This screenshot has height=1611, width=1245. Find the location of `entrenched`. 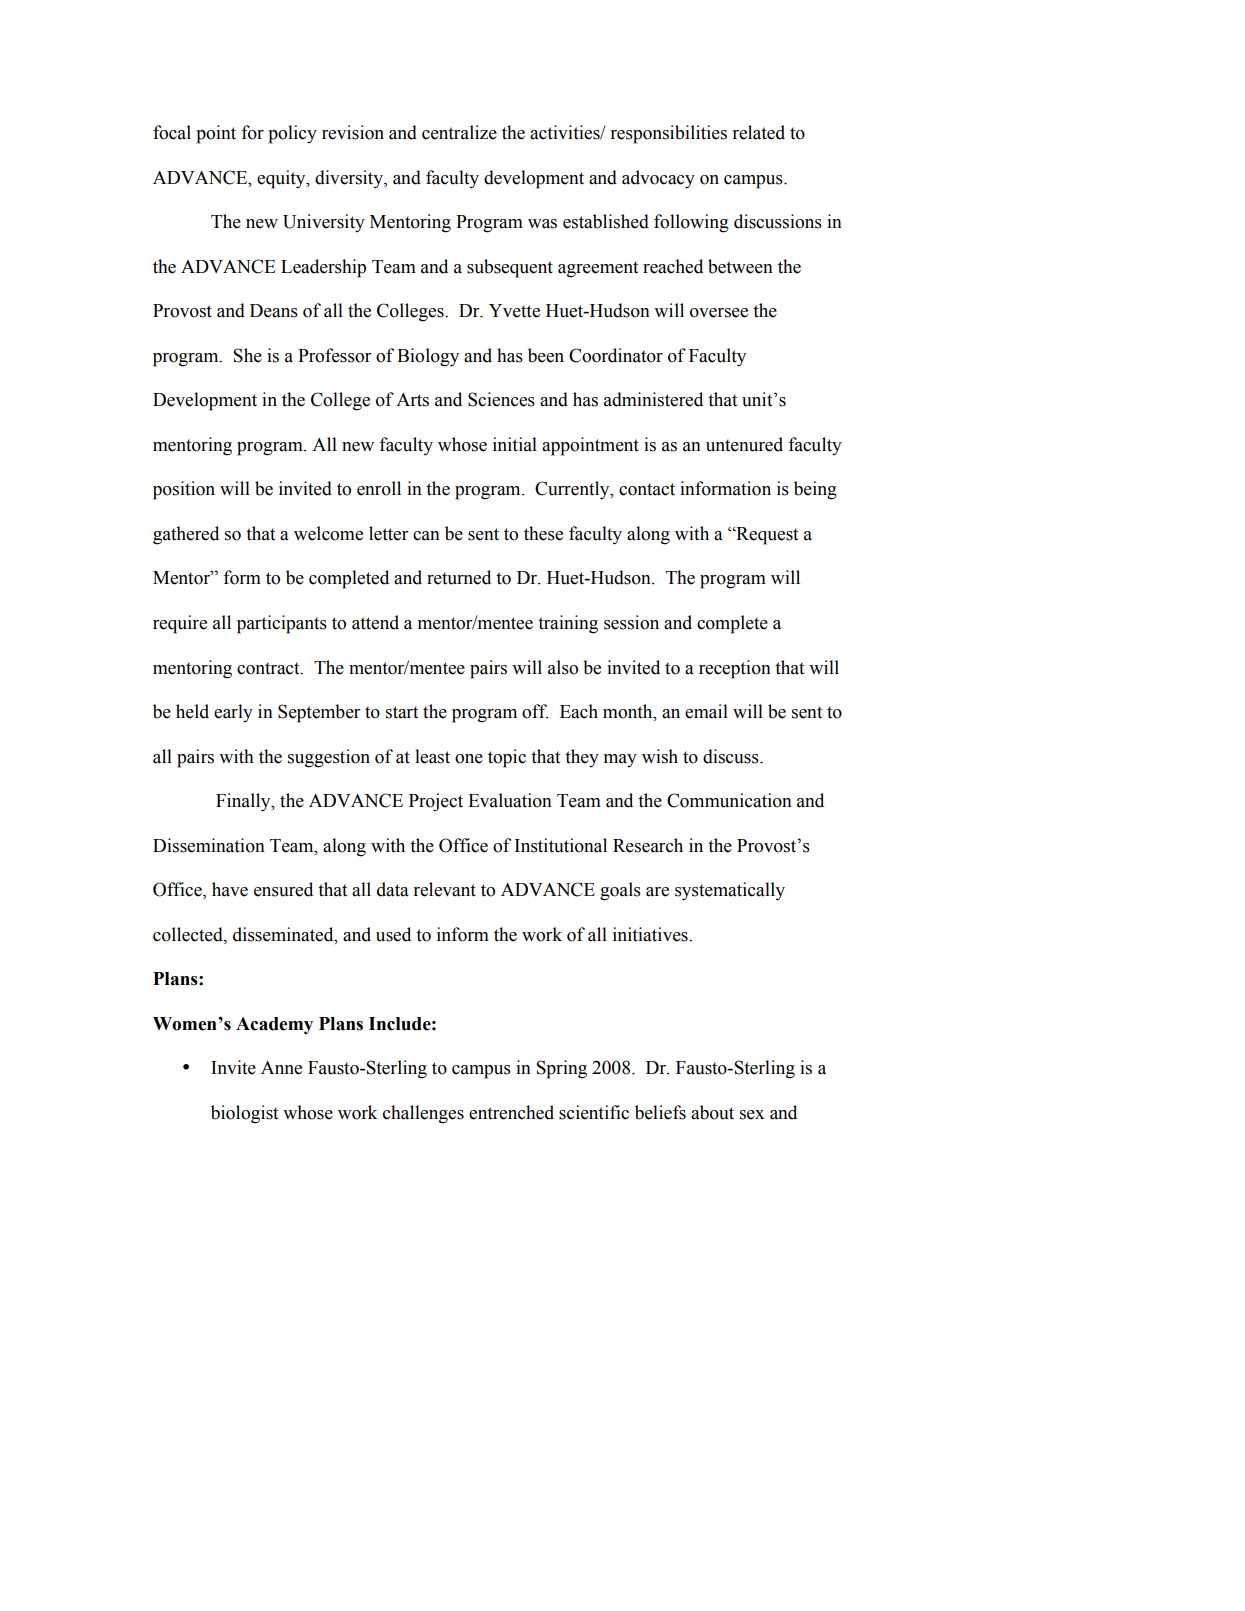

entrenched is located at coordinates (511, 1112).
